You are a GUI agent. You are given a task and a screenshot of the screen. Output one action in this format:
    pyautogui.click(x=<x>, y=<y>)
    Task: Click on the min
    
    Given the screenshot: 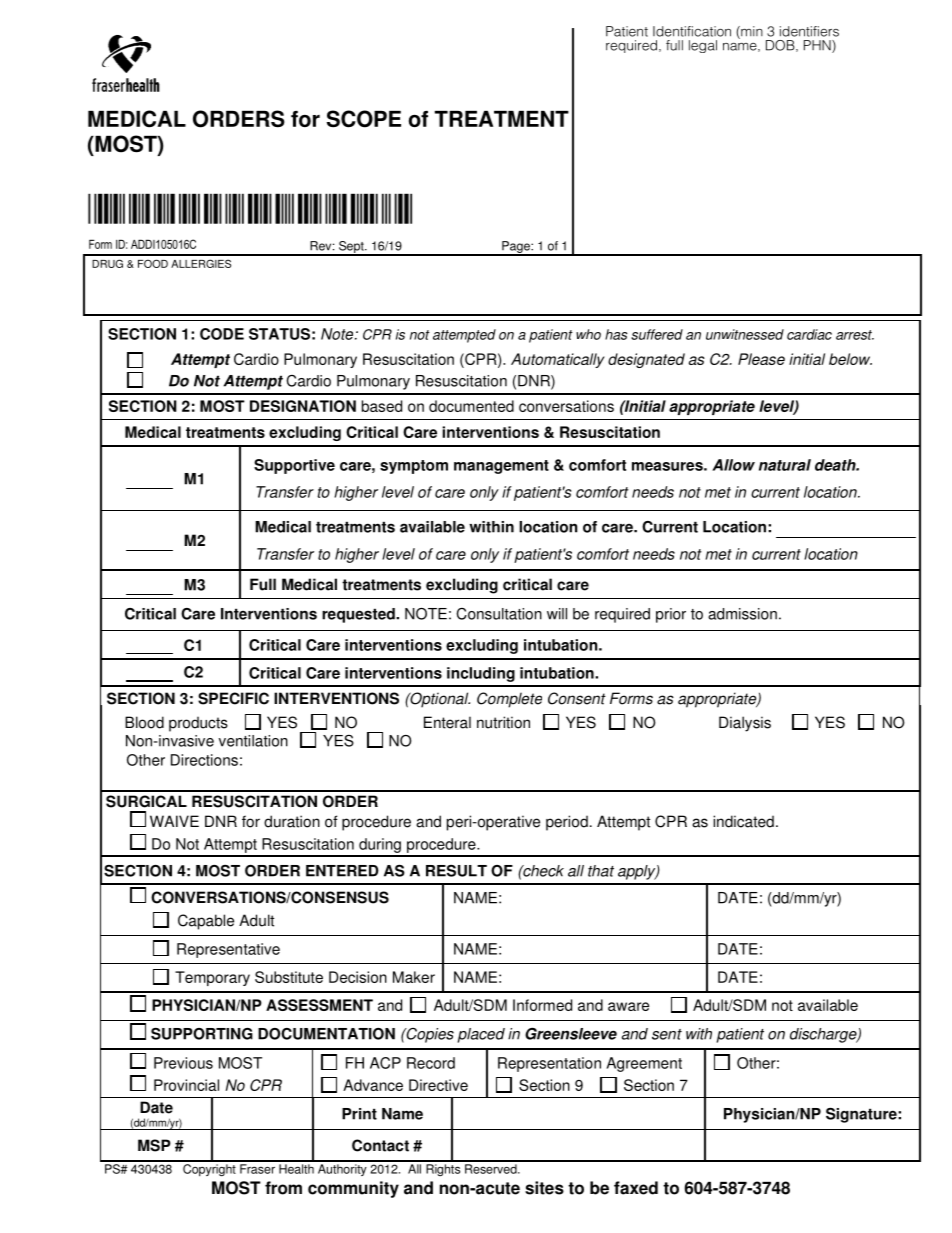 What is the action you would take?
    pyautogui.click(x=751, y=32)
